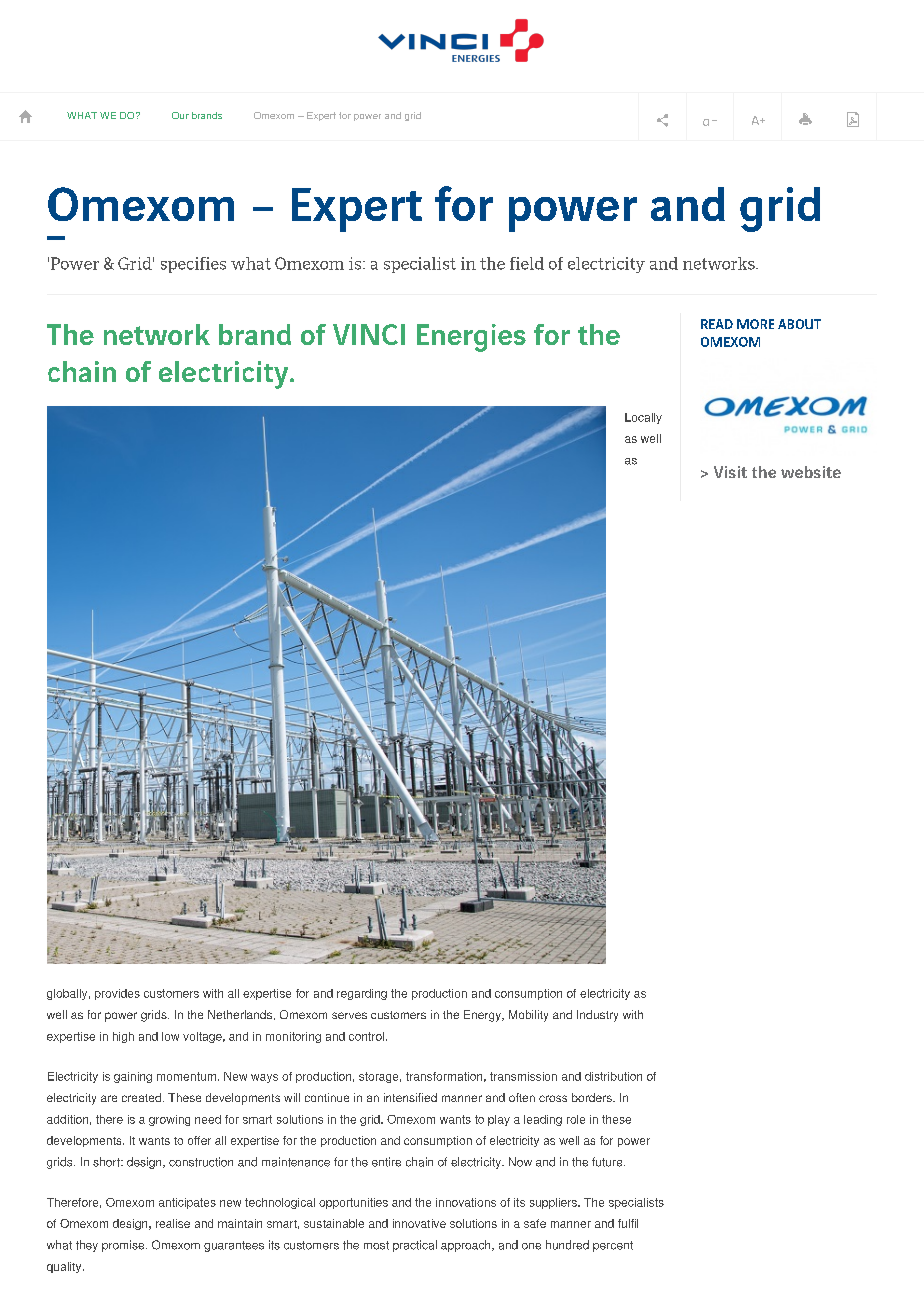 The height and width of the screenshot is (1308, 924). Describe the element at coordinates (180, 115) in the screenshot. I see `Our` at that location.
